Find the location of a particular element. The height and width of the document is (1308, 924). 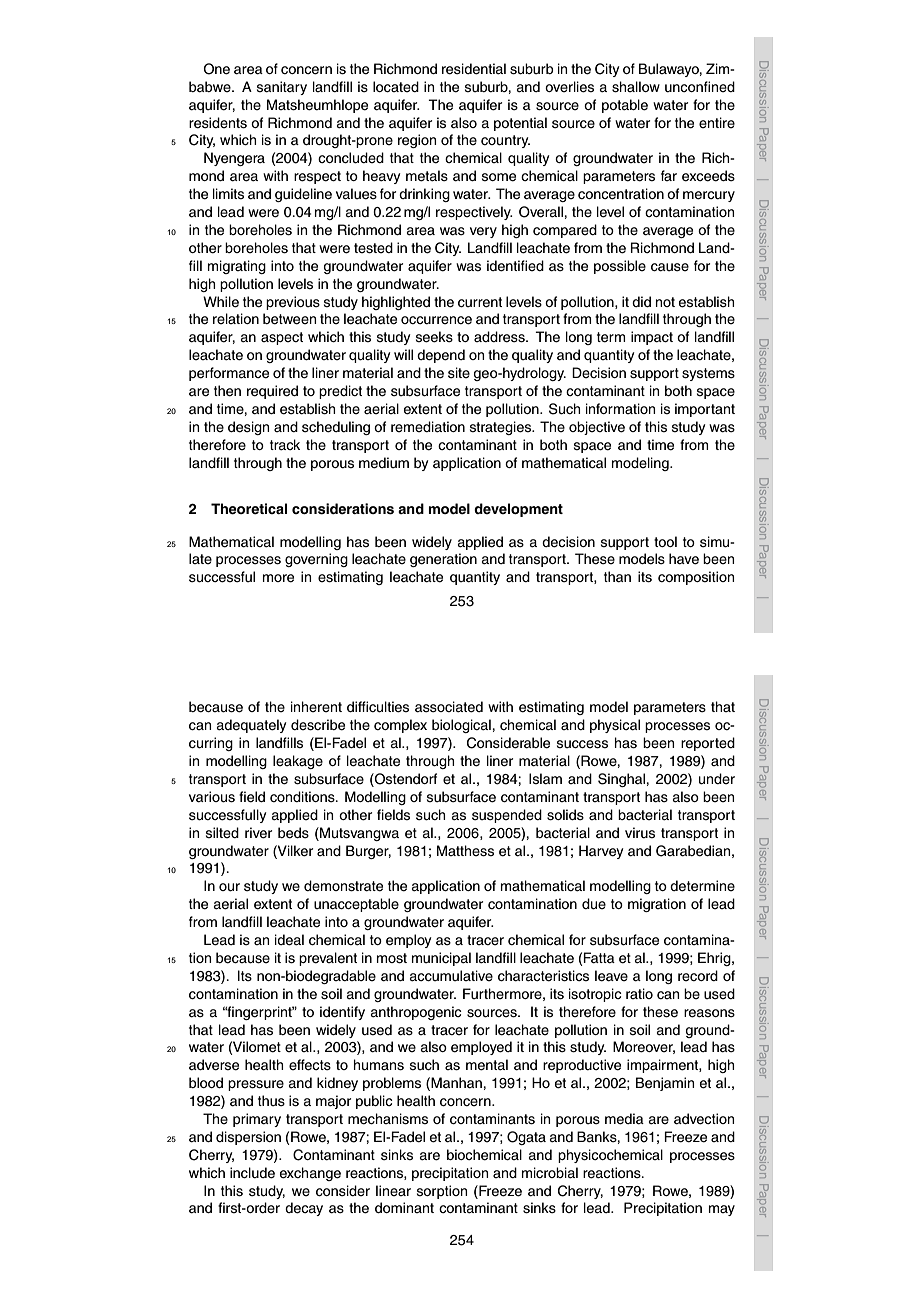

sanitary is located at coordinates (282, 88).
